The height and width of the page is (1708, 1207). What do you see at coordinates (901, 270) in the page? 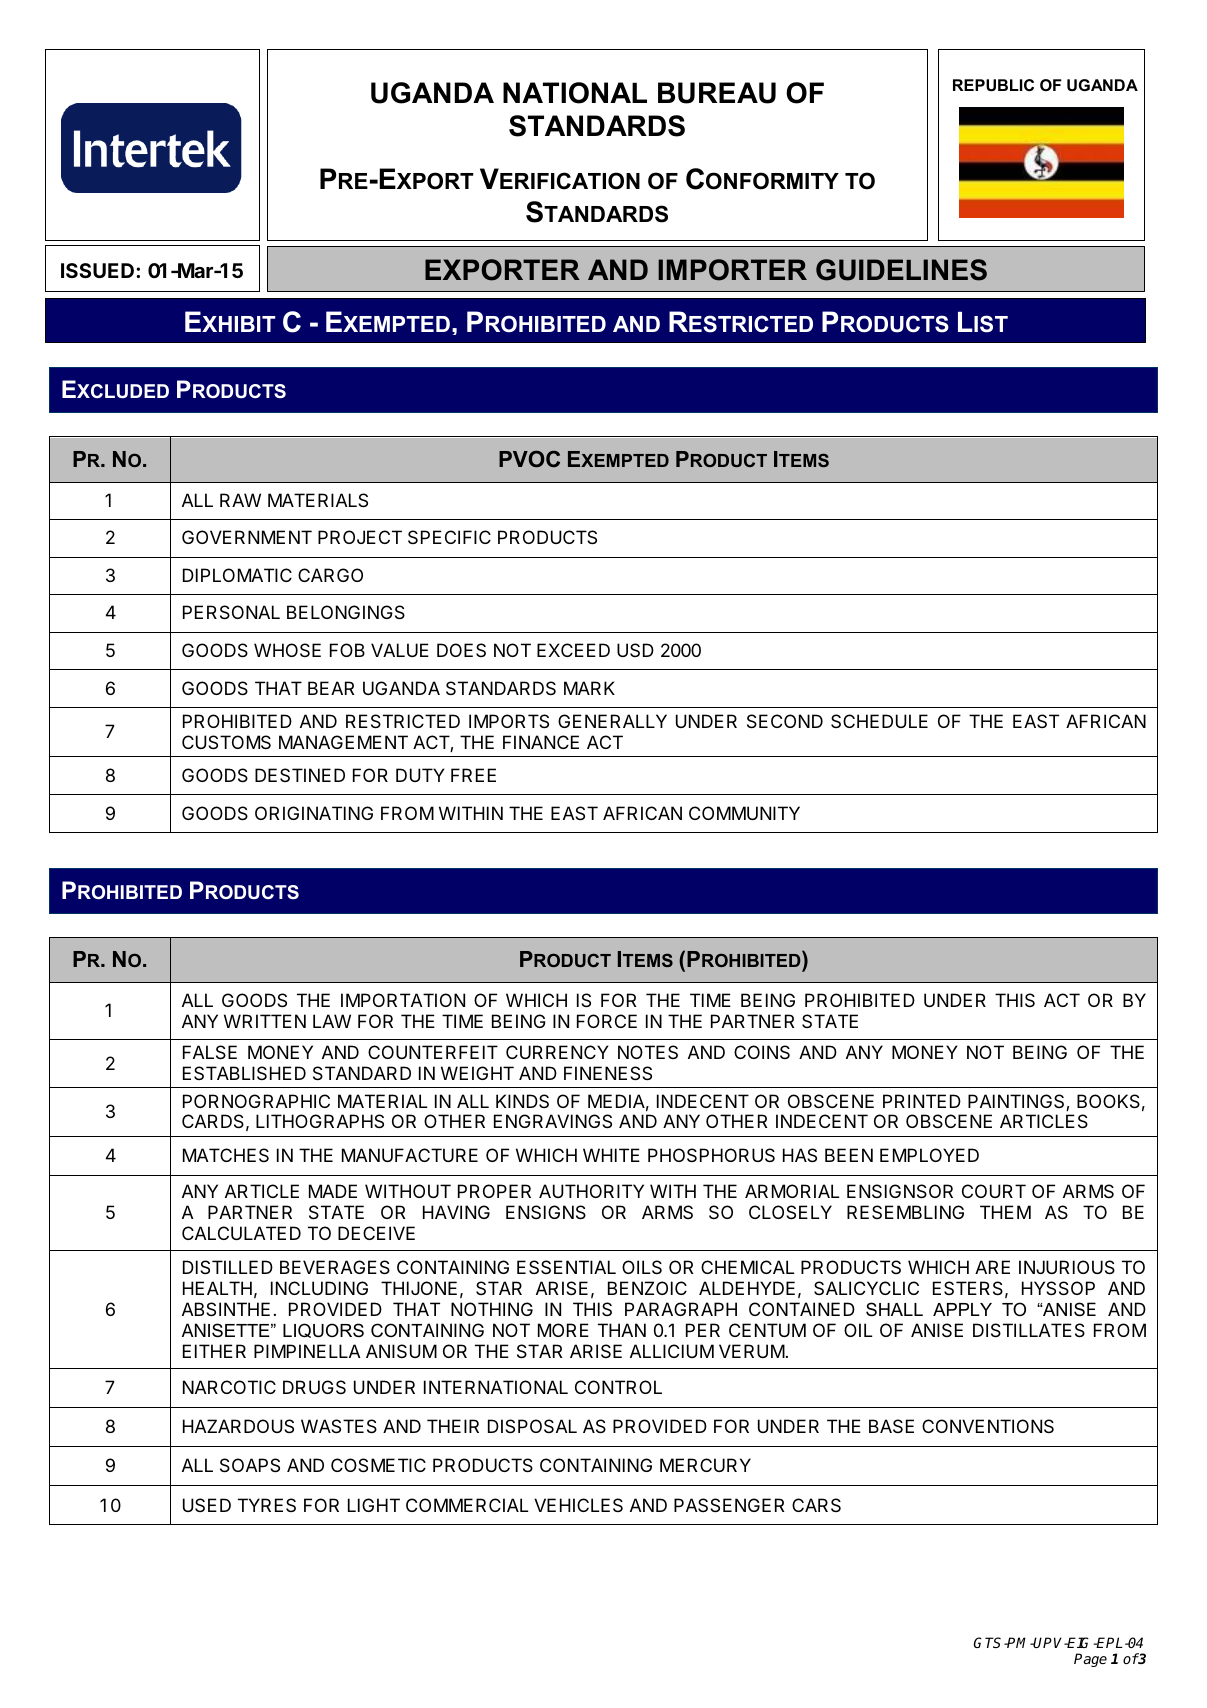
I see `GUIDELINES` at bounding box center [901, 270].
